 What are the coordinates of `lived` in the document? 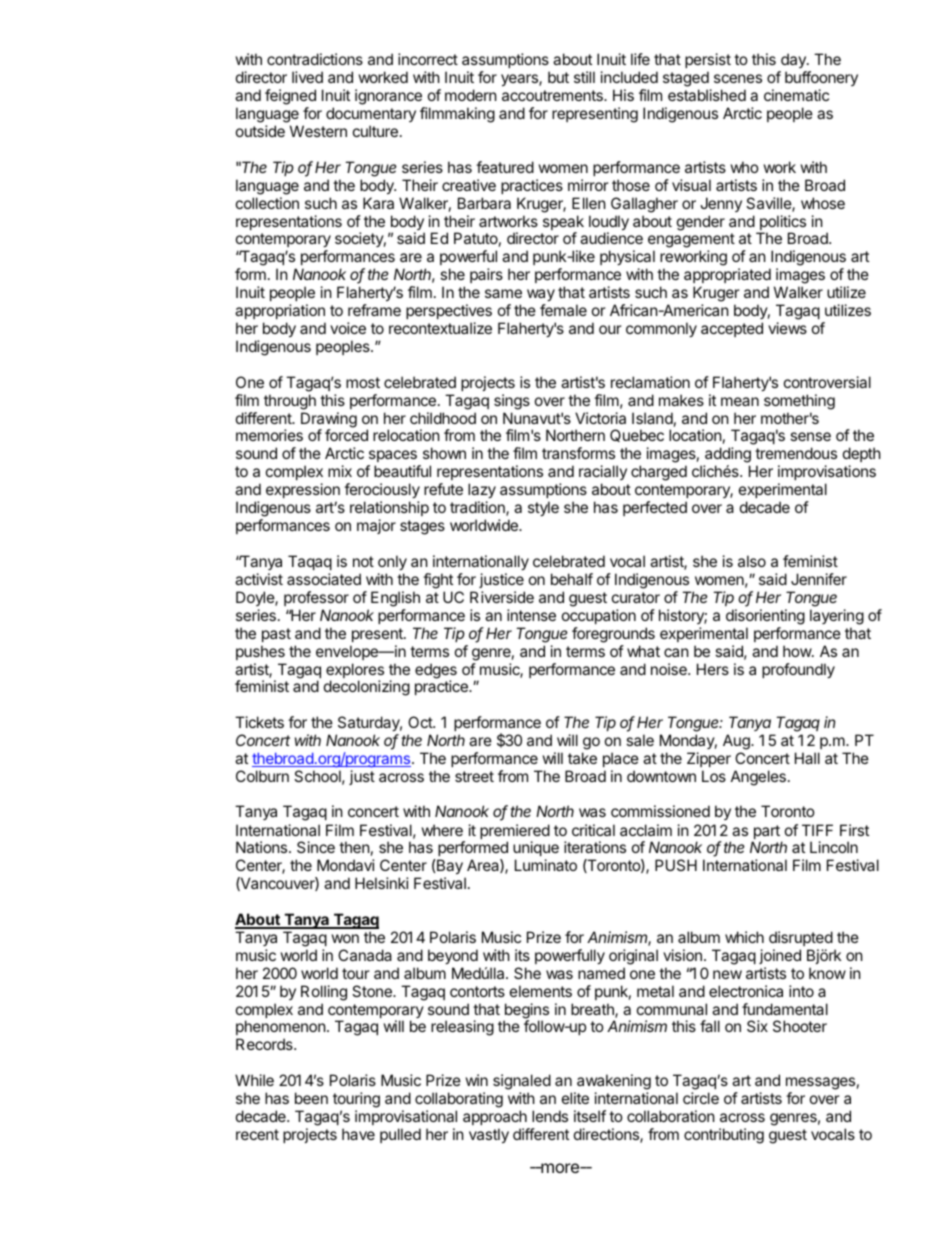 It's located at (307, 77).
